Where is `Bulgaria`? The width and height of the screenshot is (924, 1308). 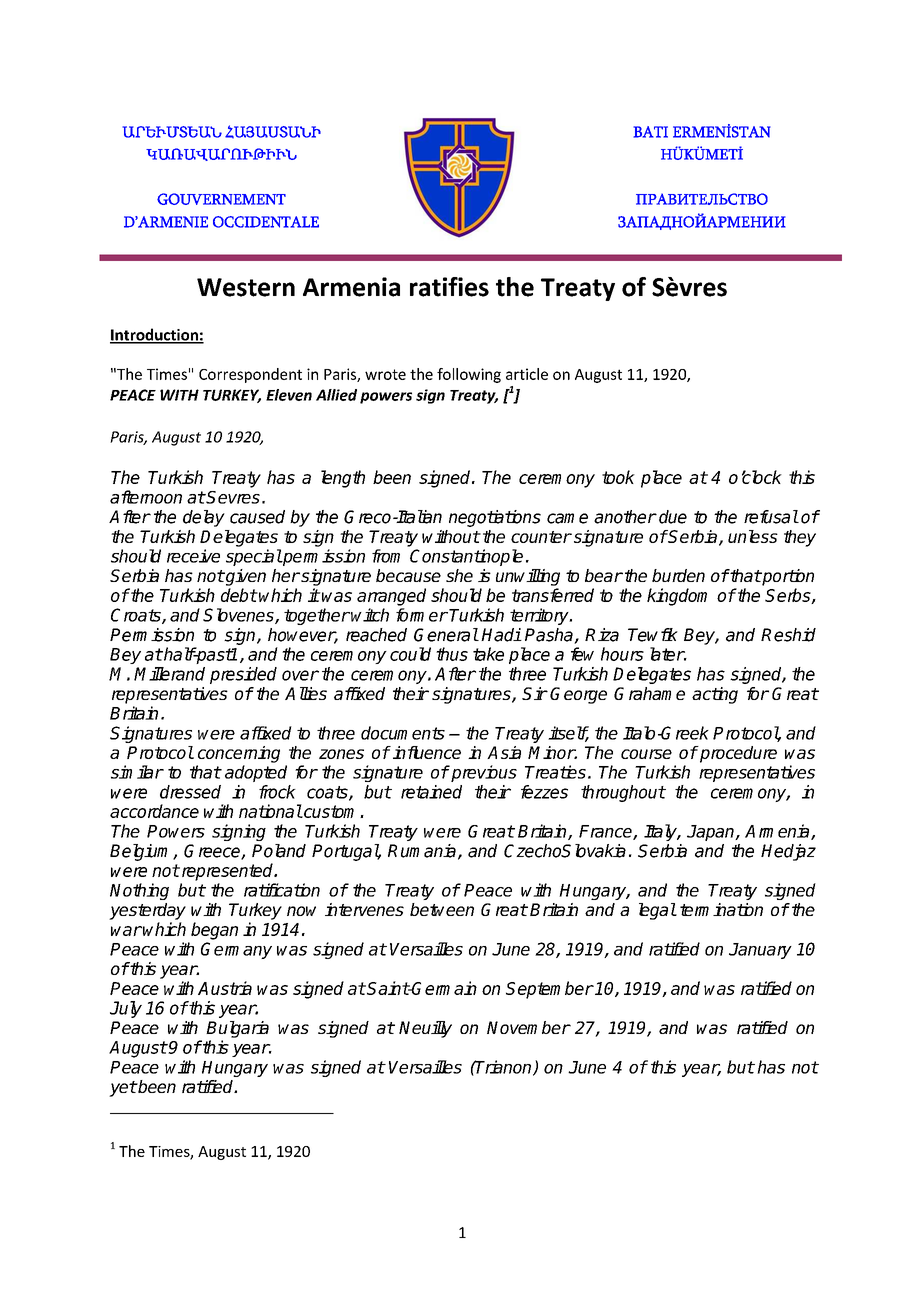
Bulgaria is located at coordinates (237, 1029).
